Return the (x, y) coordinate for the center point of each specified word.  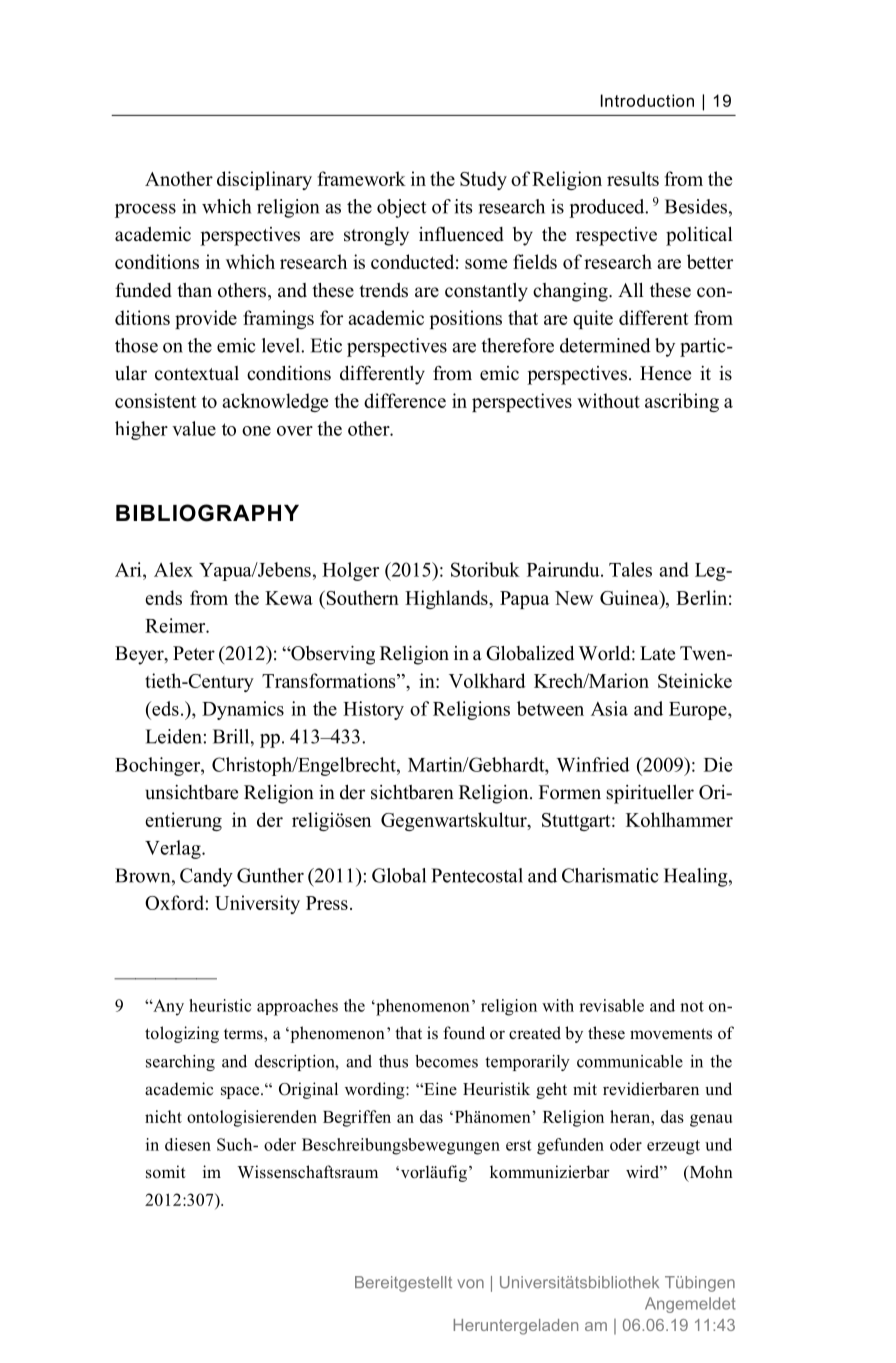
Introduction (647, 100)
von (470, 1284)
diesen (188, 1144)
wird (643, 1172)
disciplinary (264, 180)
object (401, 208)
